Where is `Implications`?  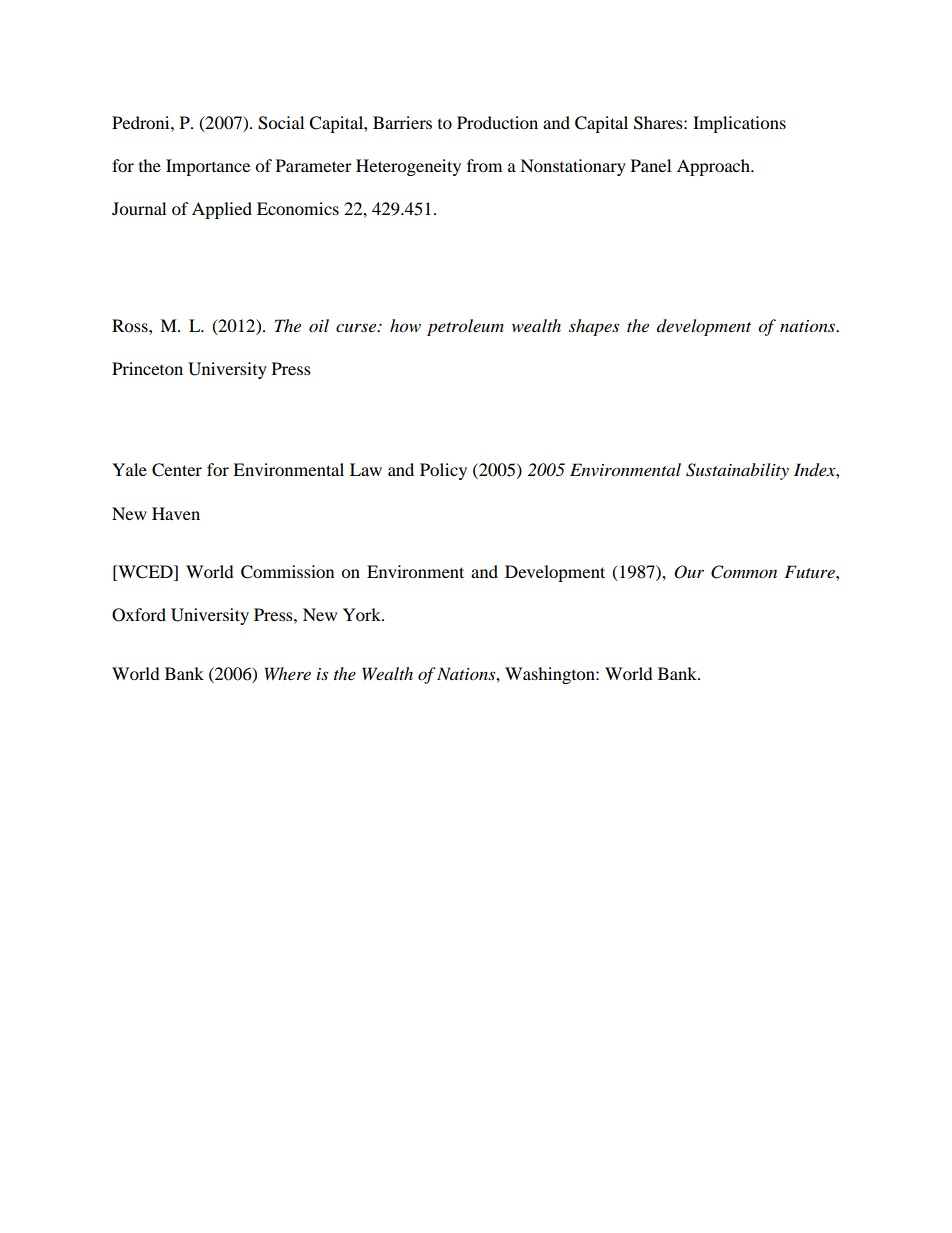 Implications is located at coordinates (739, 124).
